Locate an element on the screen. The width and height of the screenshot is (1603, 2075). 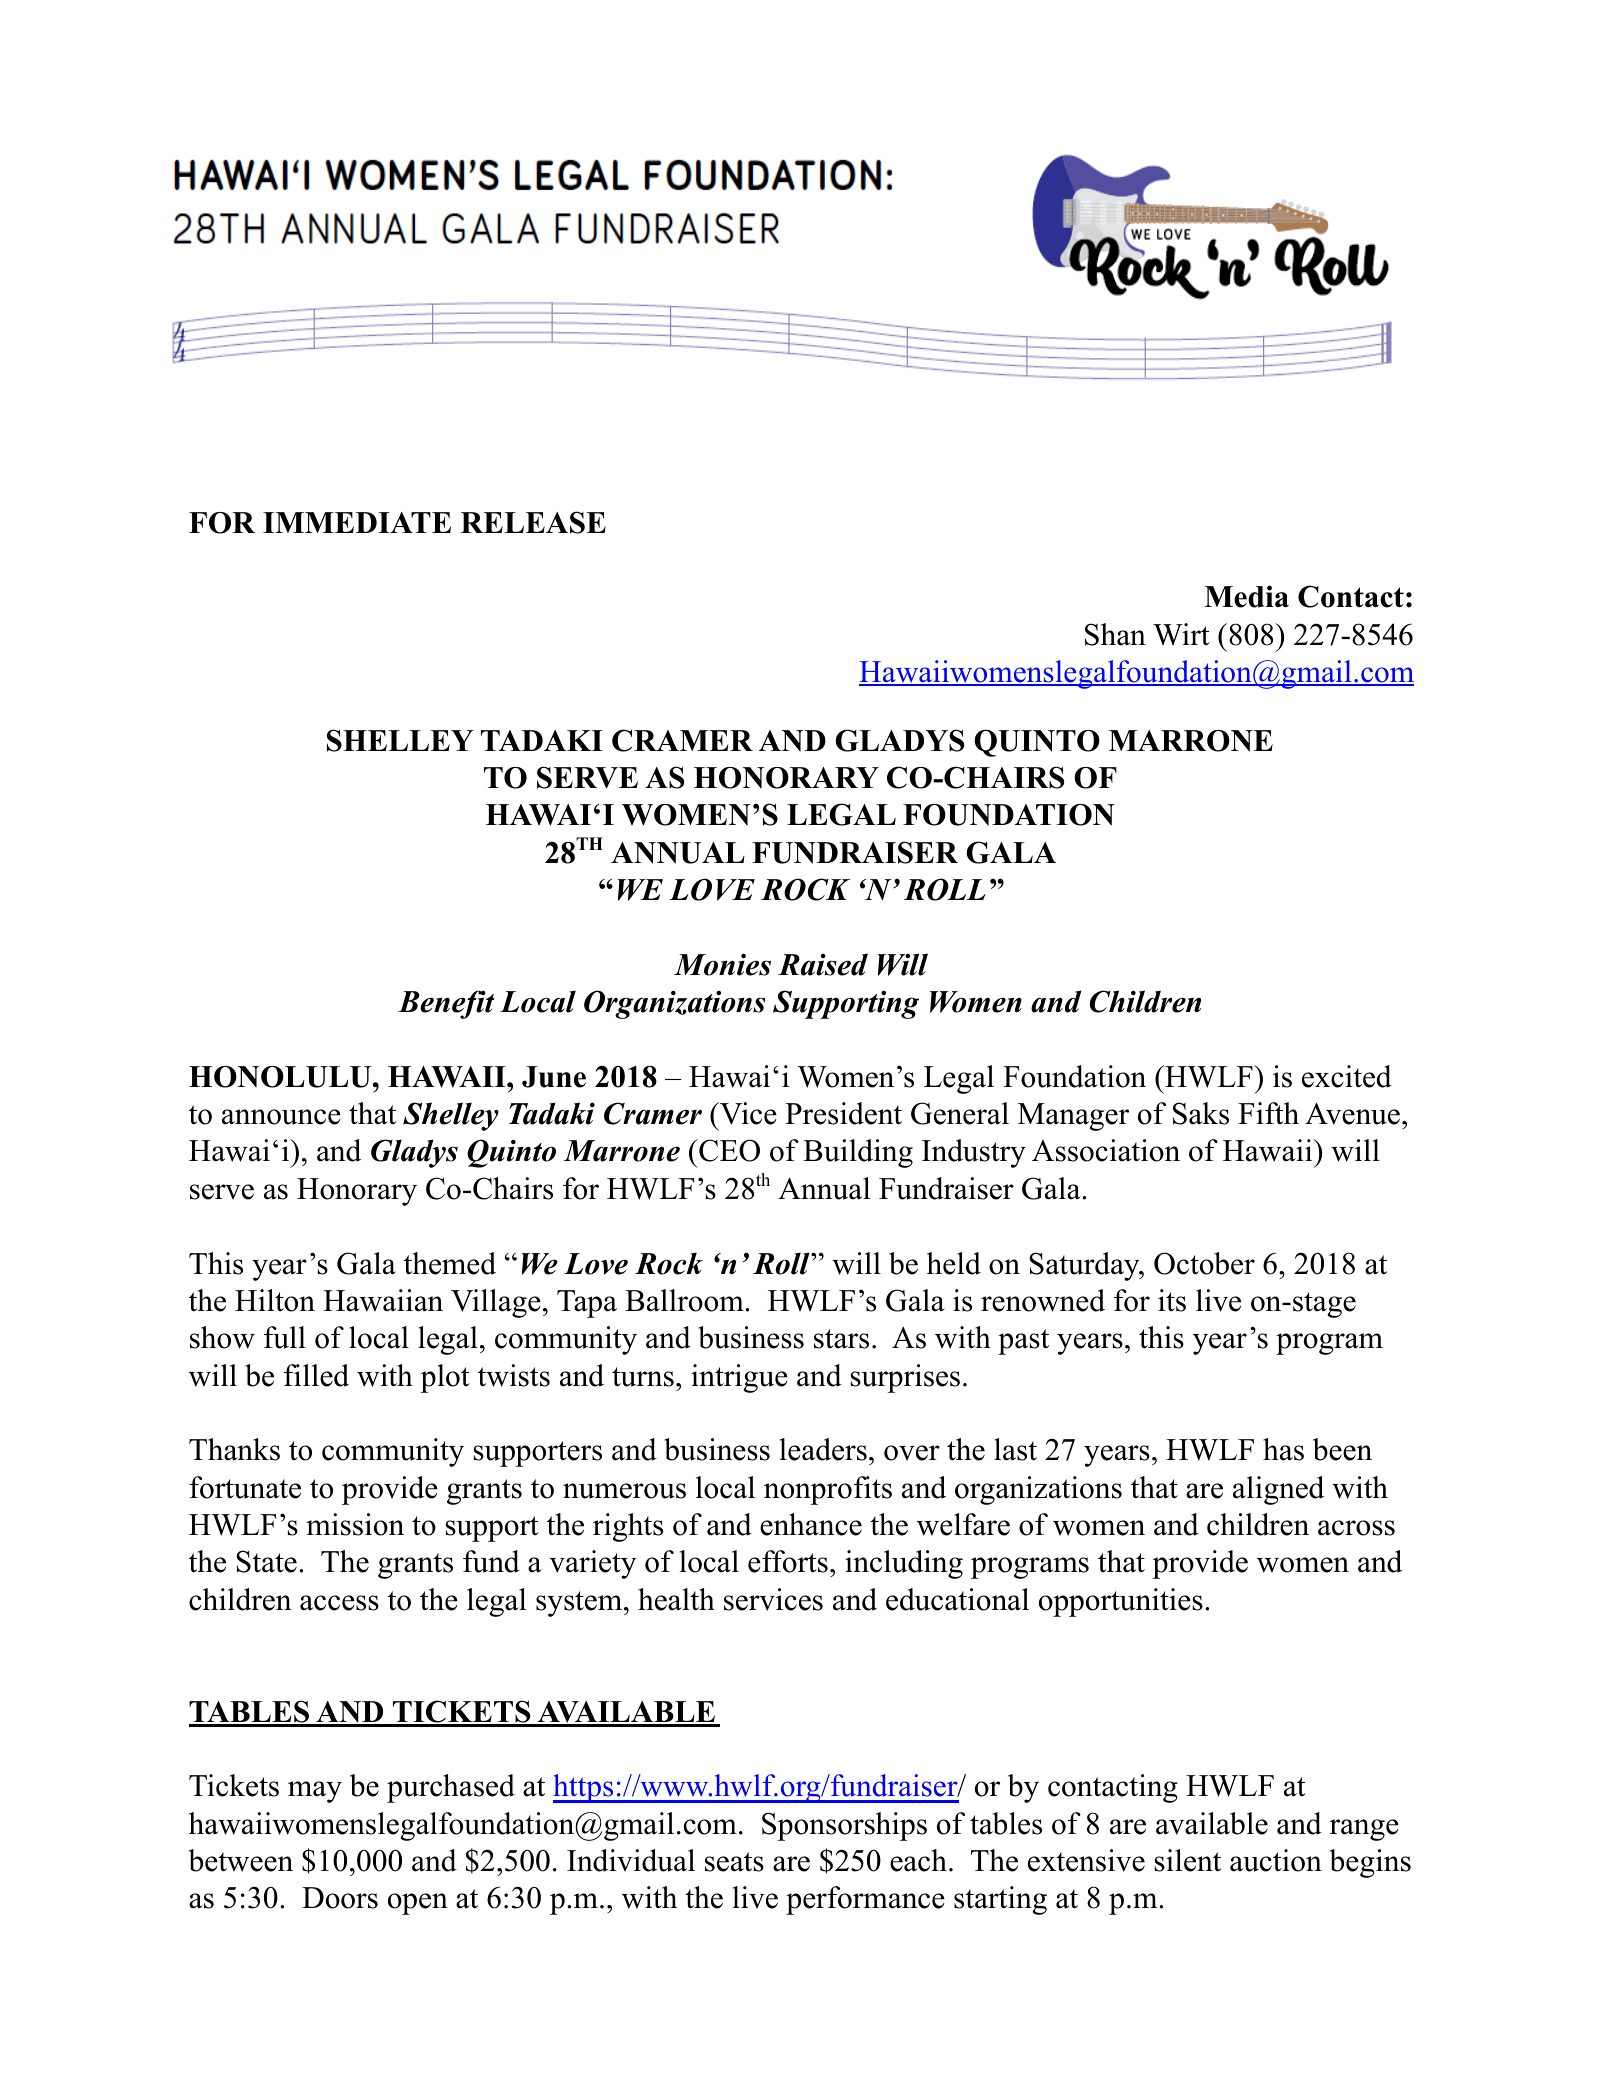
October is located at coordinates (1204, 1263).
